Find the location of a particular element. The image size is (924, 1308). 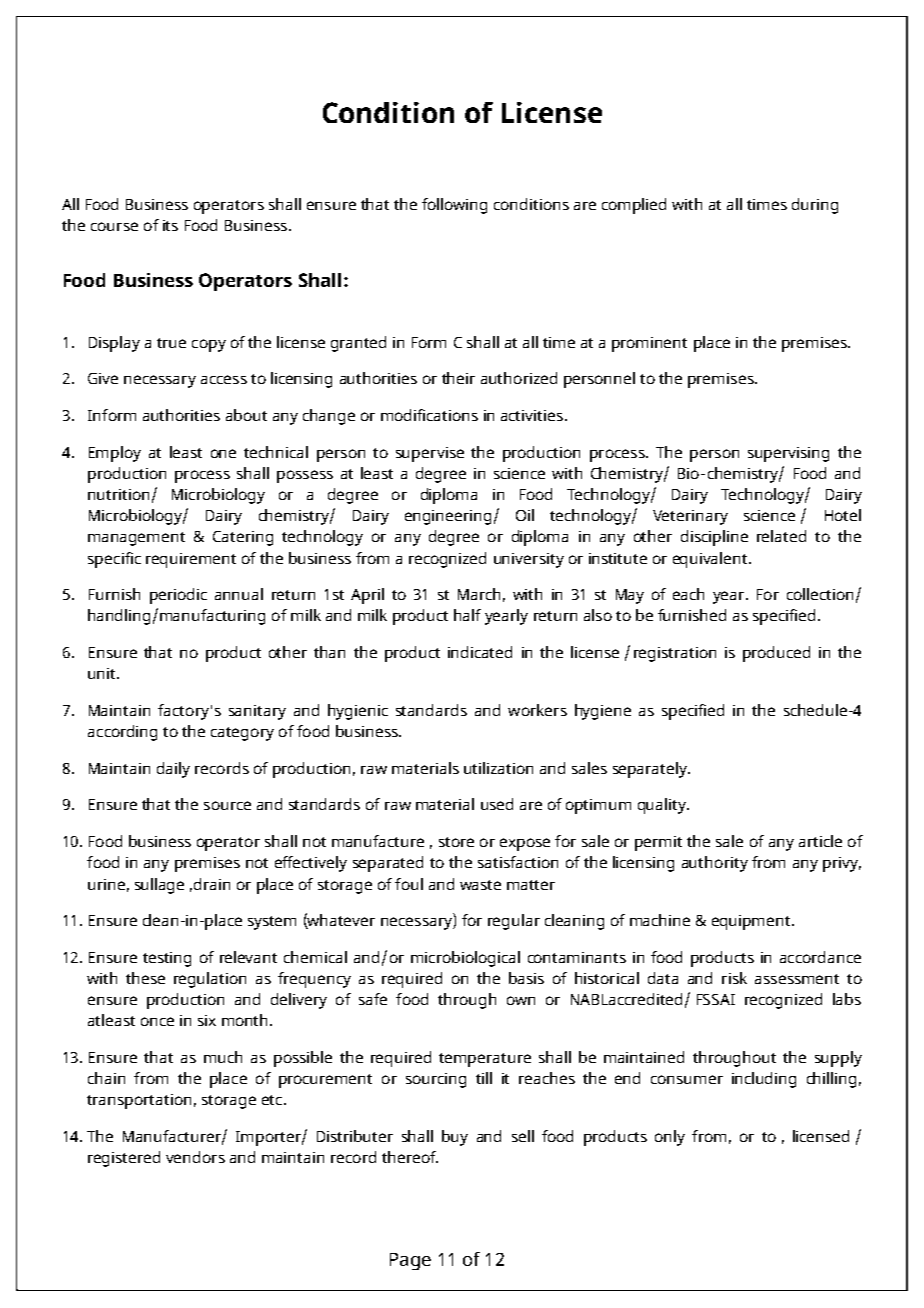

during is located at coordinates (815, 206).
